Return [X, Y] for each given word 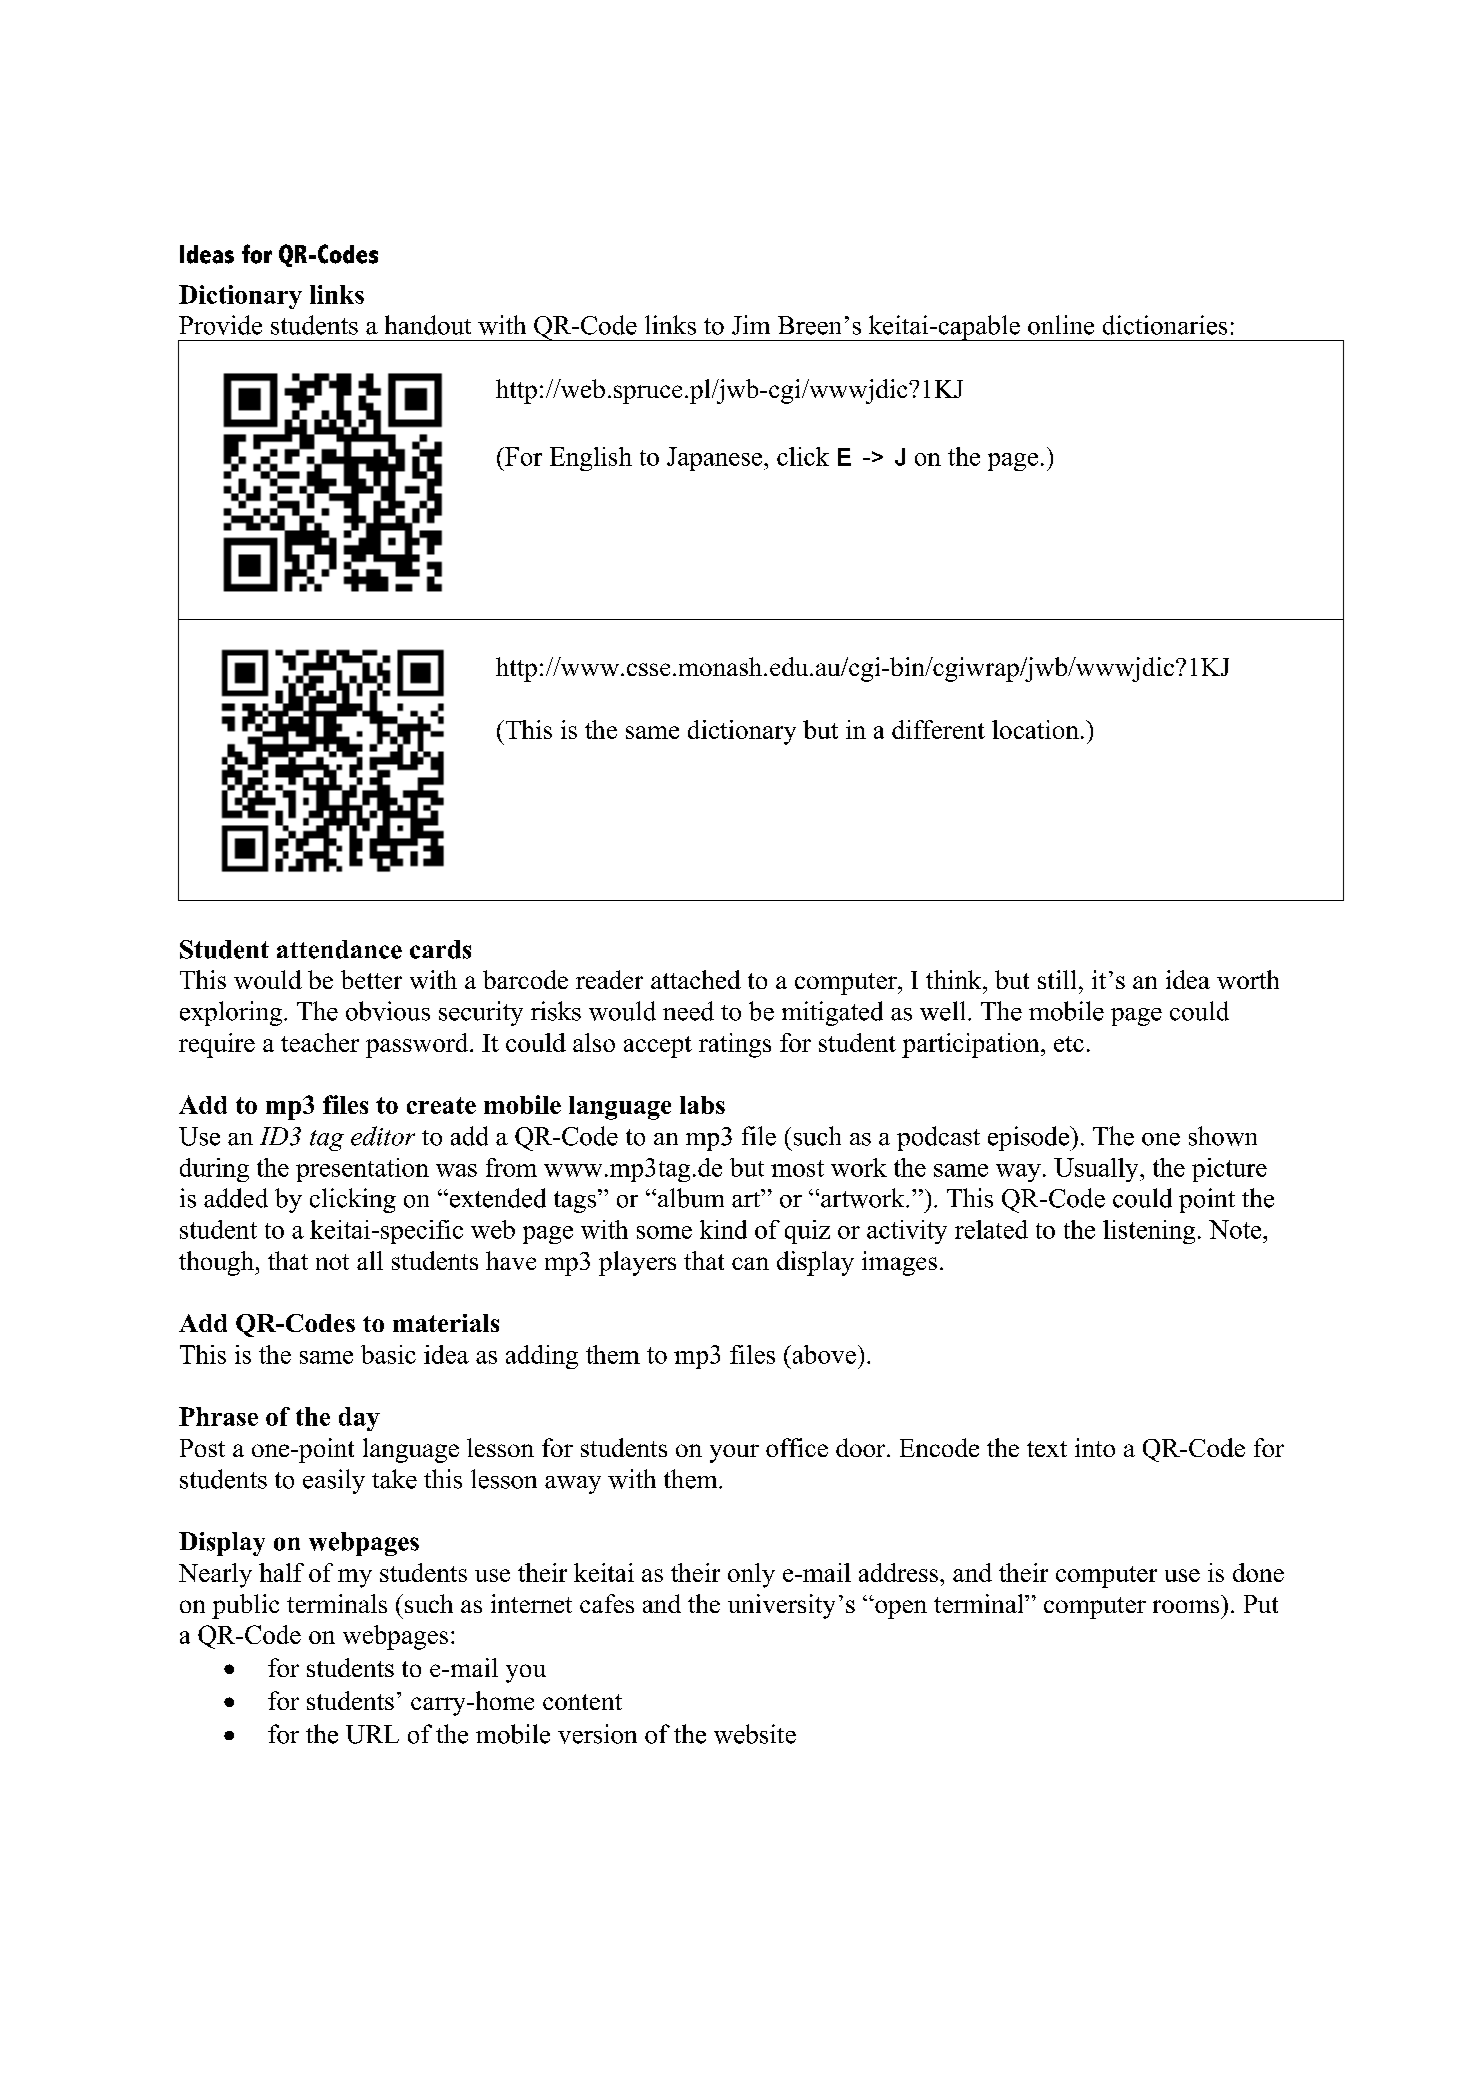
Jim [751, 325]
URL [372, 1734]
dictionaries [1165, 325]
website [755, 1734]
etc [1069, 1044]
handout [428, 325]
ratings [735, 1045]
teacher [320, 1042]
